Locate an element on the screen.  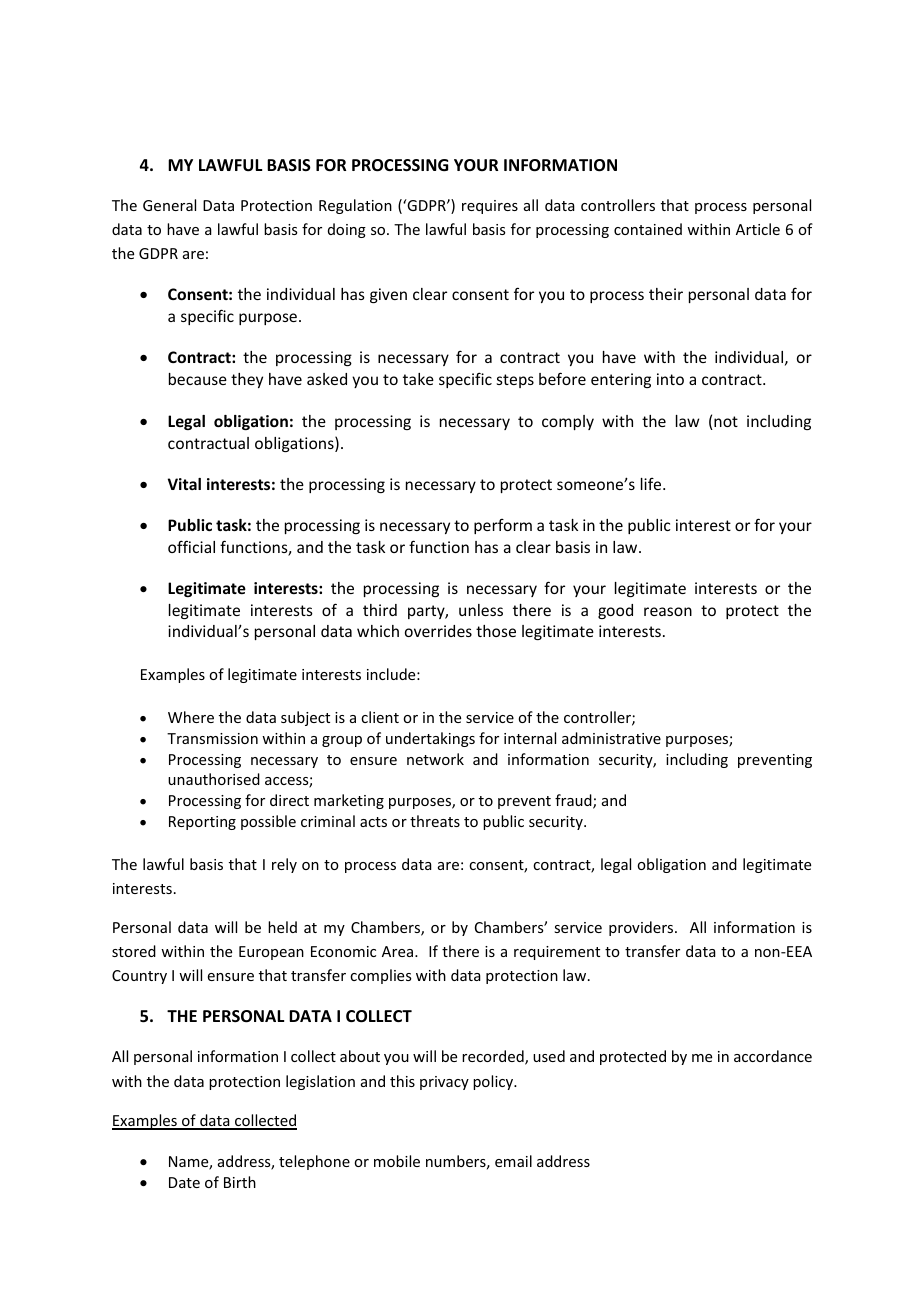
Date is located at coordinates (184, 1182).
